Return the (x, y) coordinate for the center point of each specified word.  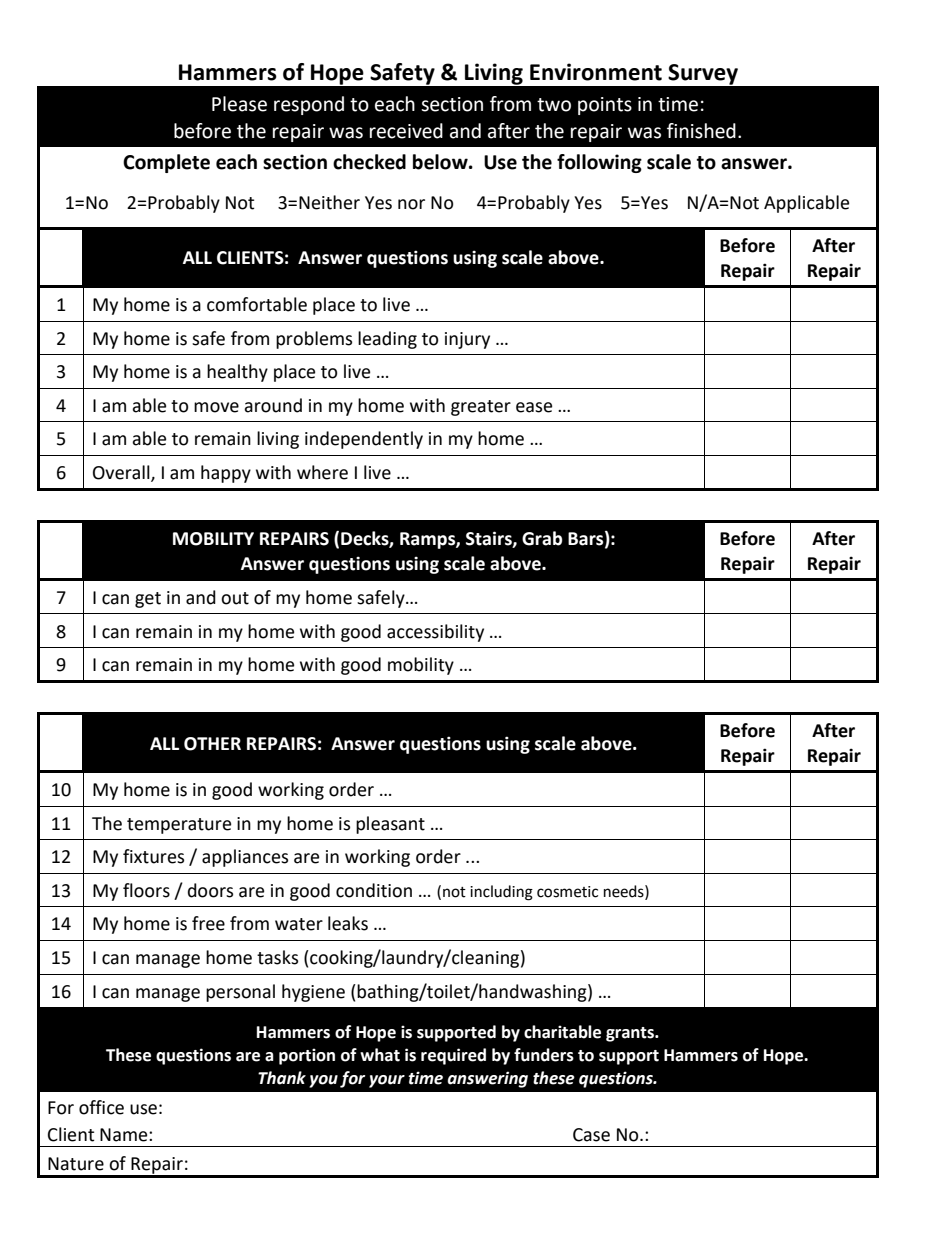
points (605, 106)
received (406, 131)
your (387, 1081)
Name (125, 1135)
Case (591, 1135)
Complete (166, 163)
